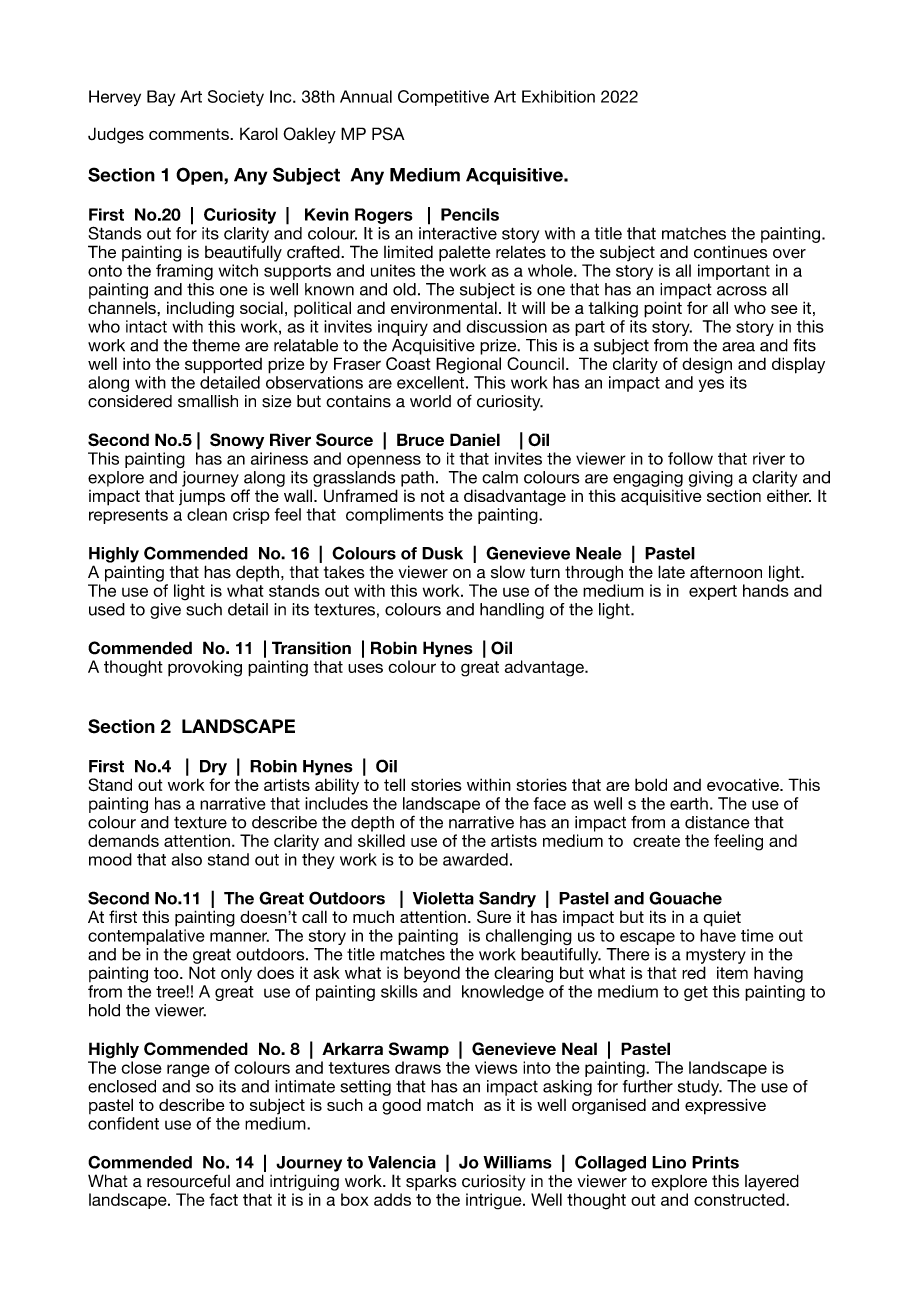  I want to click on handling, so click(512, 611).
